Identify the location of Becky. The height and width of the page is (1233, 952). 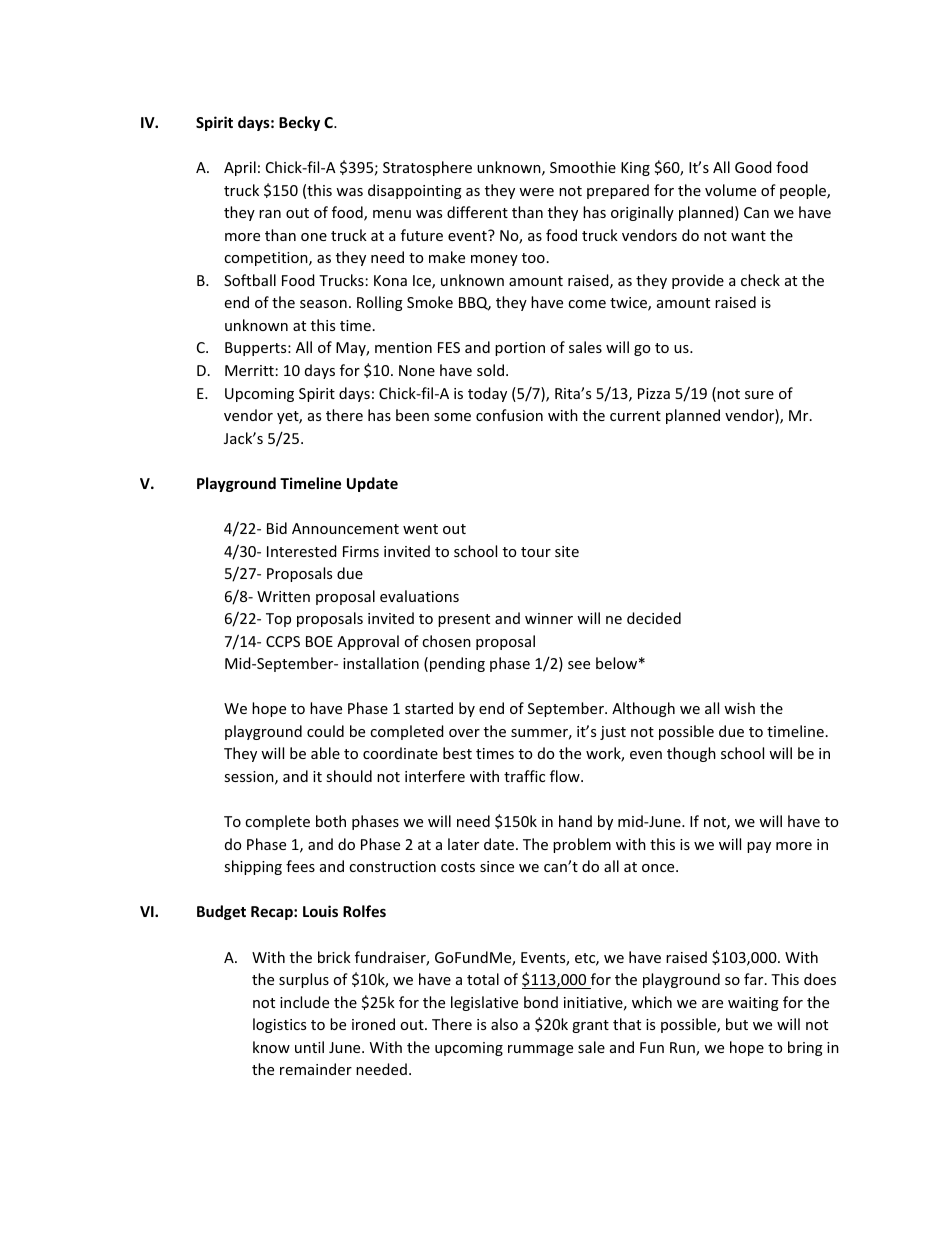
(299, 123).
